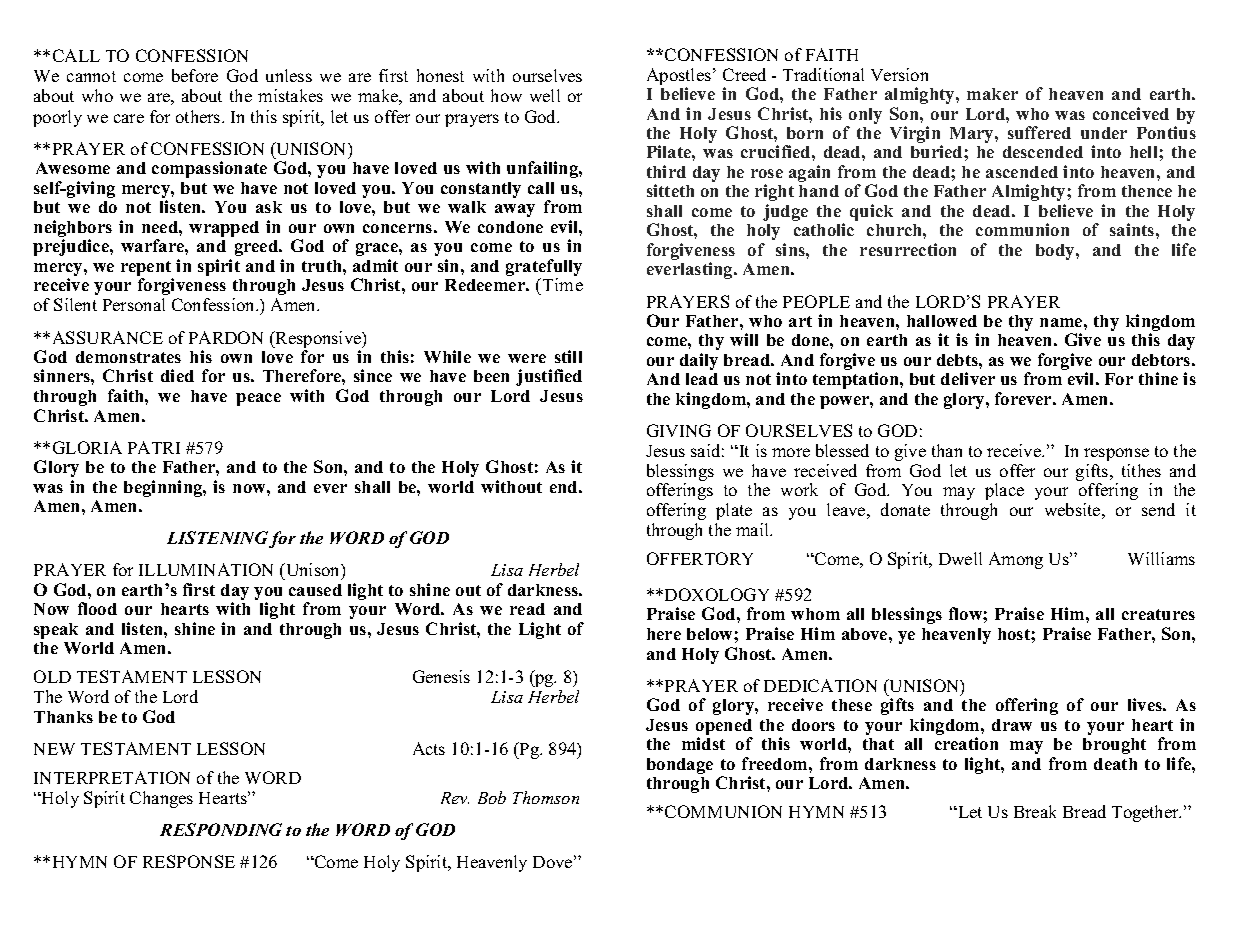 Image resolution: width=1233 pixels, height=952 pixels. I want to click on more, so click(791, 452).
